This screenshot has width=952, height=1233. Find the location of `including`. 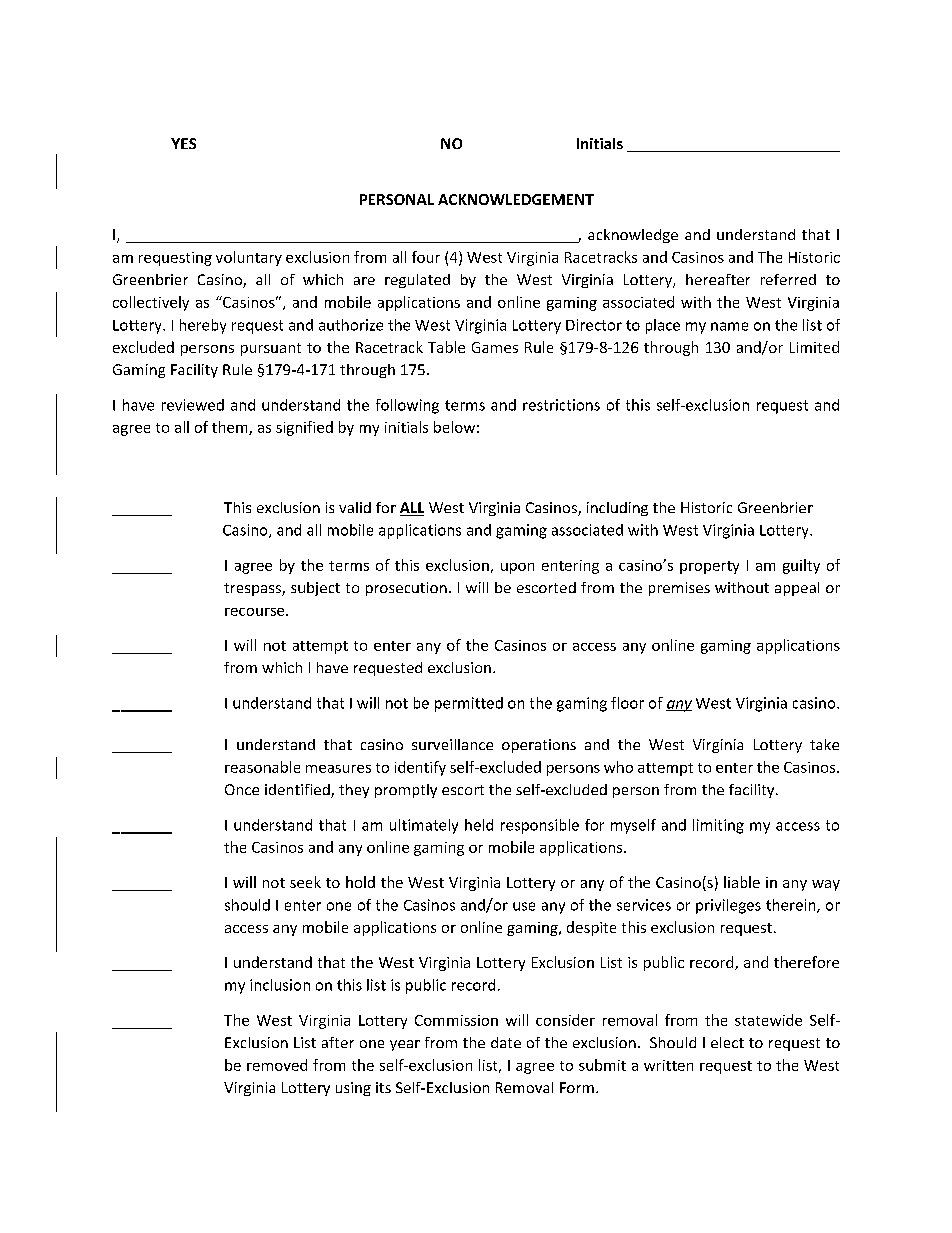

including is located at coordinates (617, 509).
